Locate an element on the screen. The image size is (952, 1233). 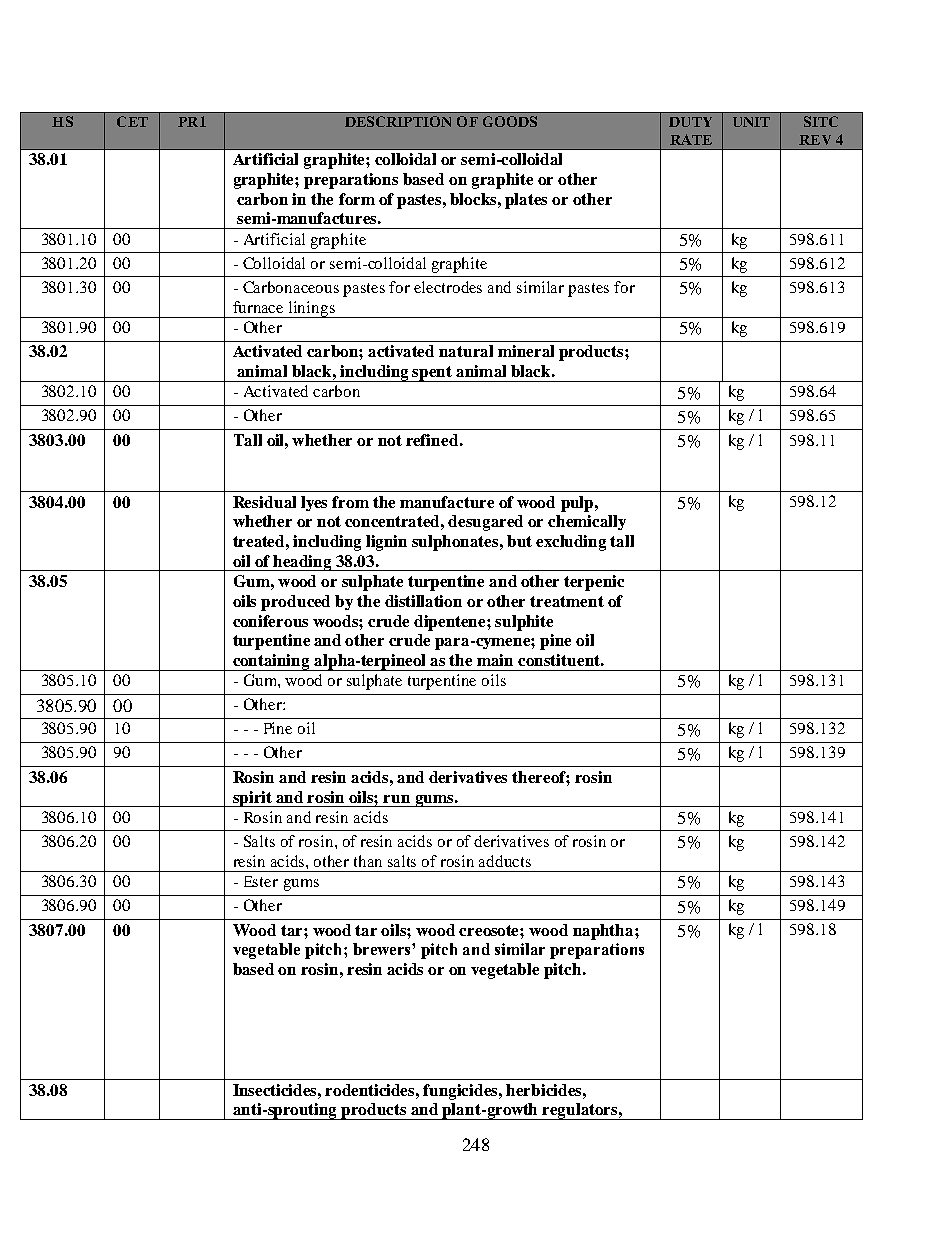
UNIT is located at coordinates (751, 122).
